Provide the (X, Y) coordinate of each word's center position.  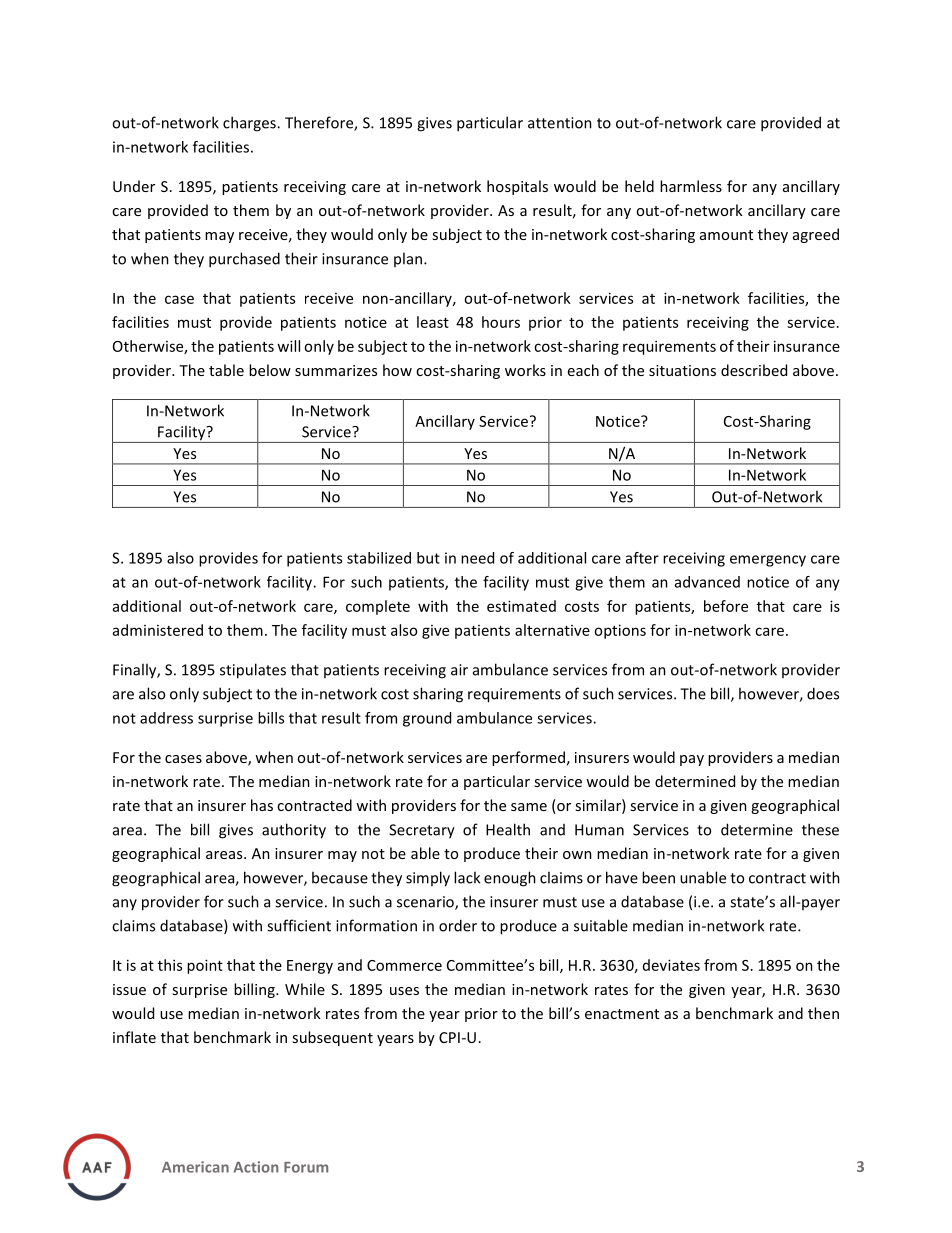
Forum (306, 1167)
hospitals (517, 187)
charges (250, 124)
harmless (691, 186)
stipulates (253, 671)
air (459, 670)
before (726, 606)
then (823, 1013)
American (195, 1167)
